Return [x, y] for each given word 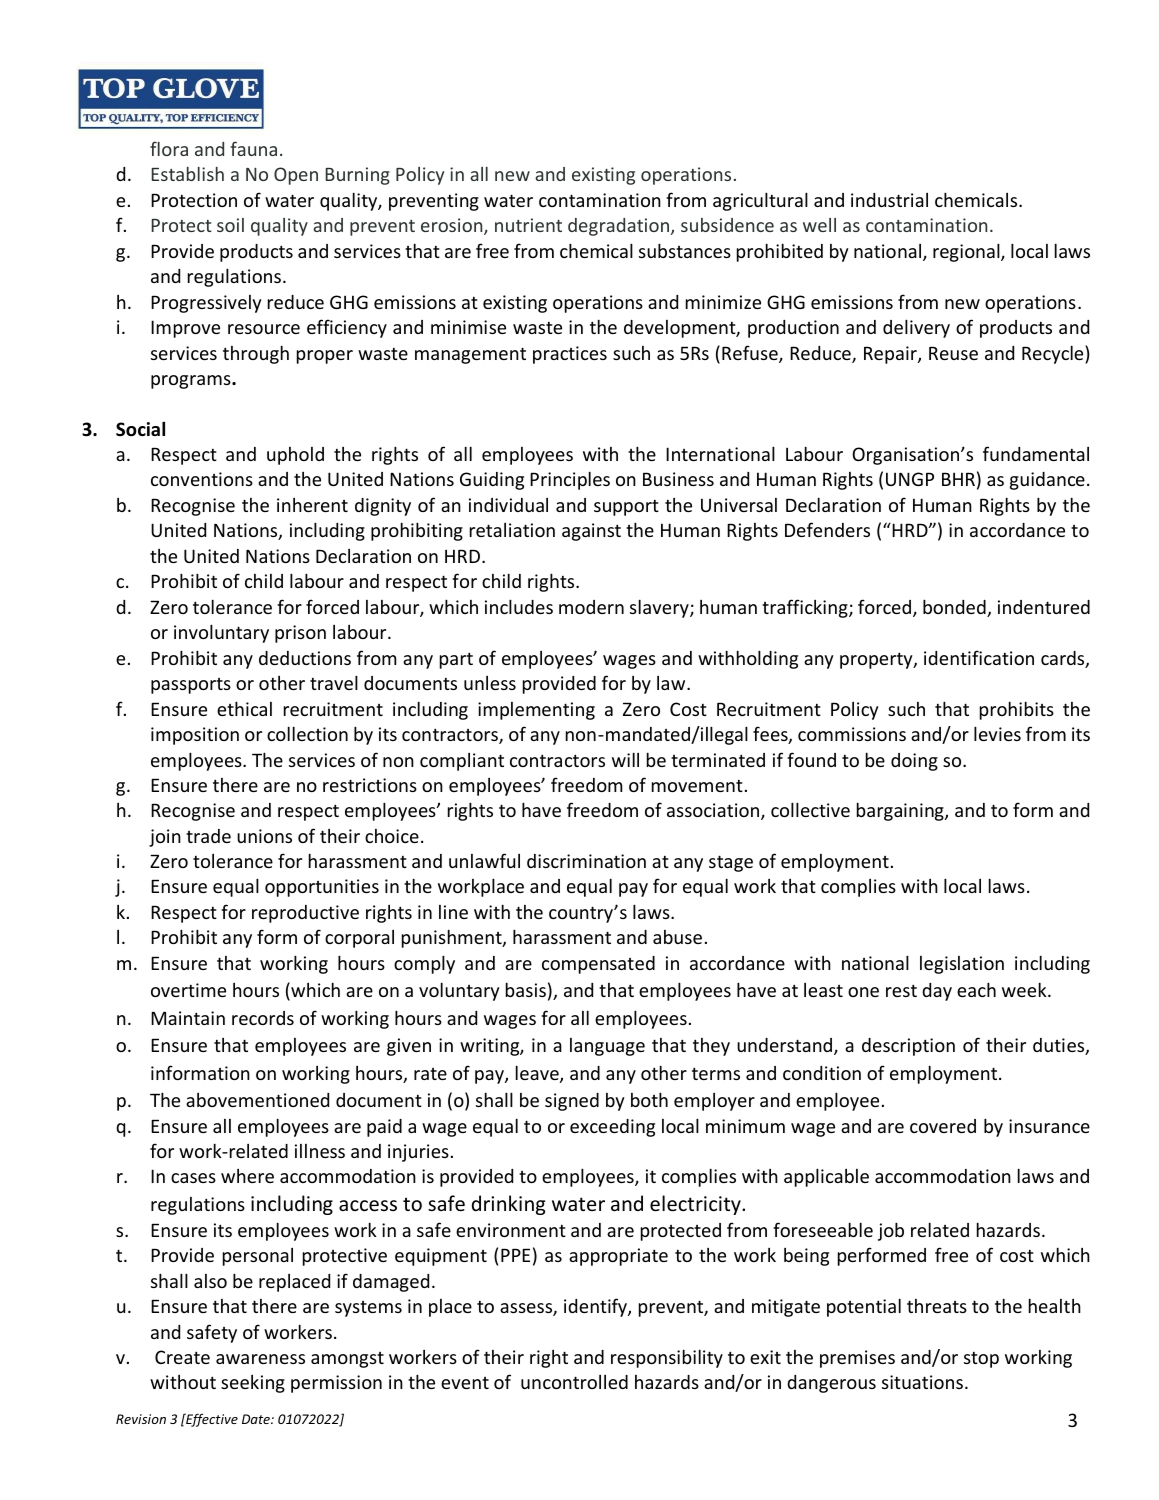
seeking [253, 1384]
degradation [618, 227]
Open [296, 176]
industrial [889, 200]
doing [914, 762]
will [625, 759]
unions [264, 836]
